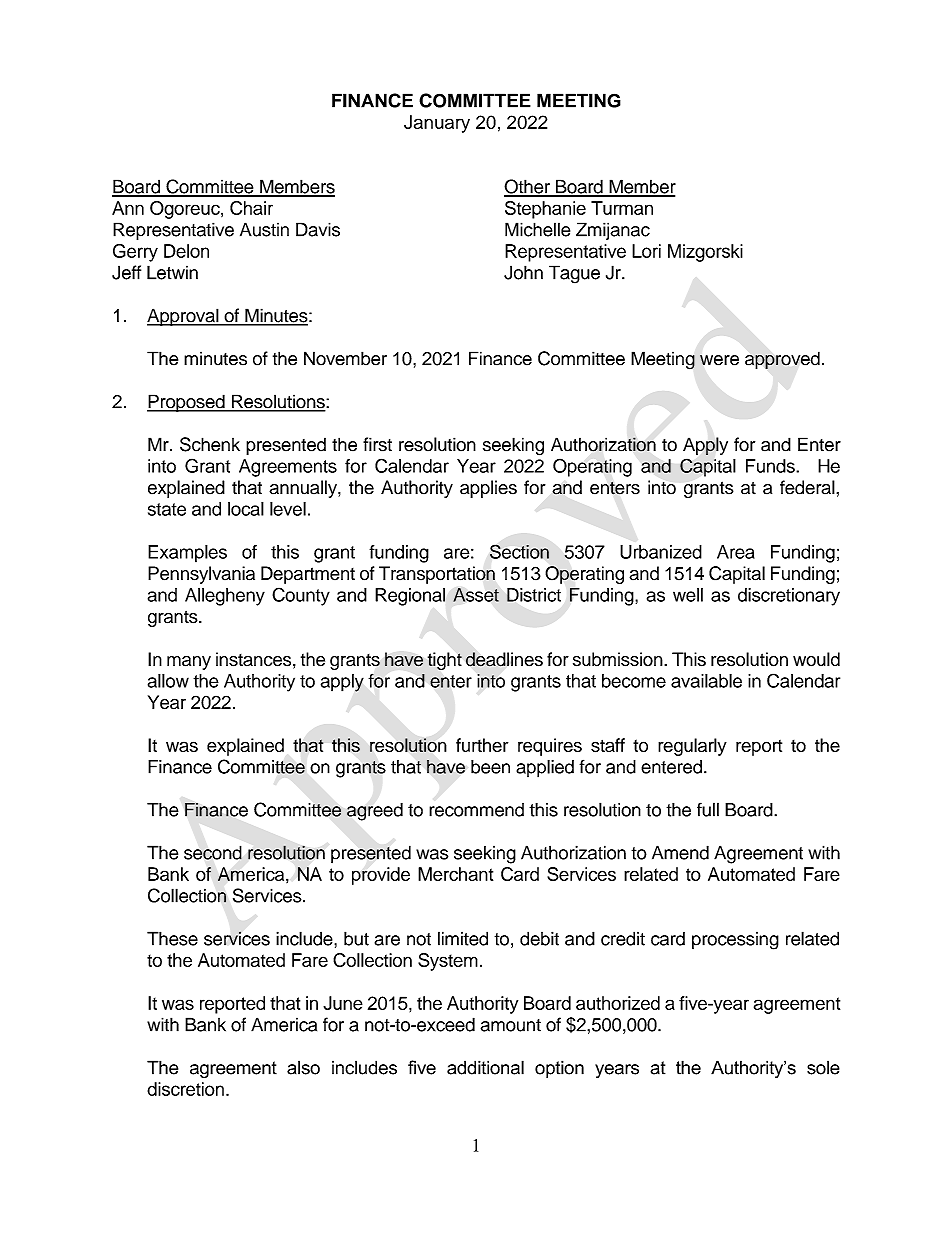 This screenshot has width=952, height=1233. I want to click on additional, so click(485, 1067).
